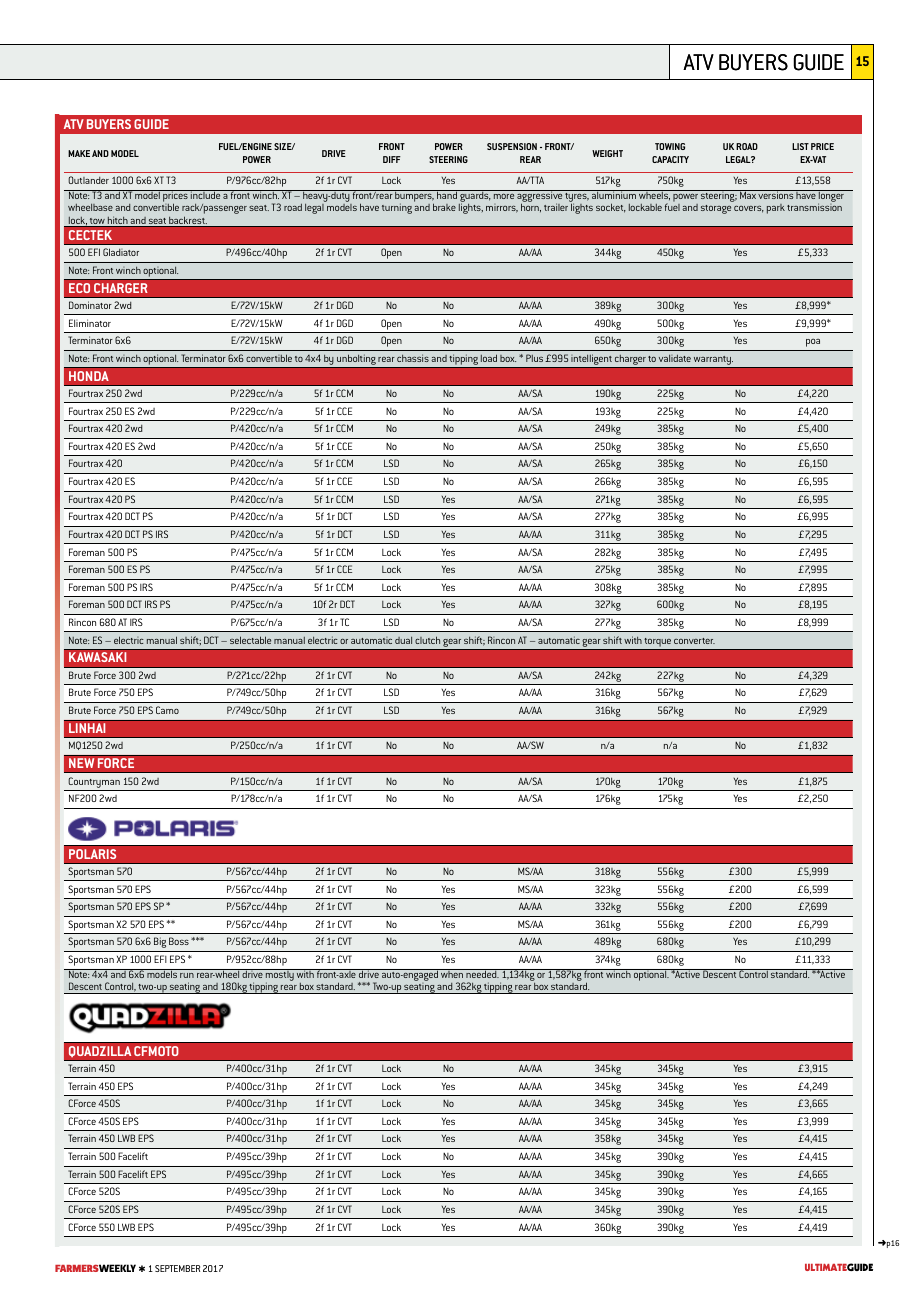  What do you see at coordinates (177, 1268) in the image?
I see `SEPTEMBER` at bounding box center [177, 1268].
